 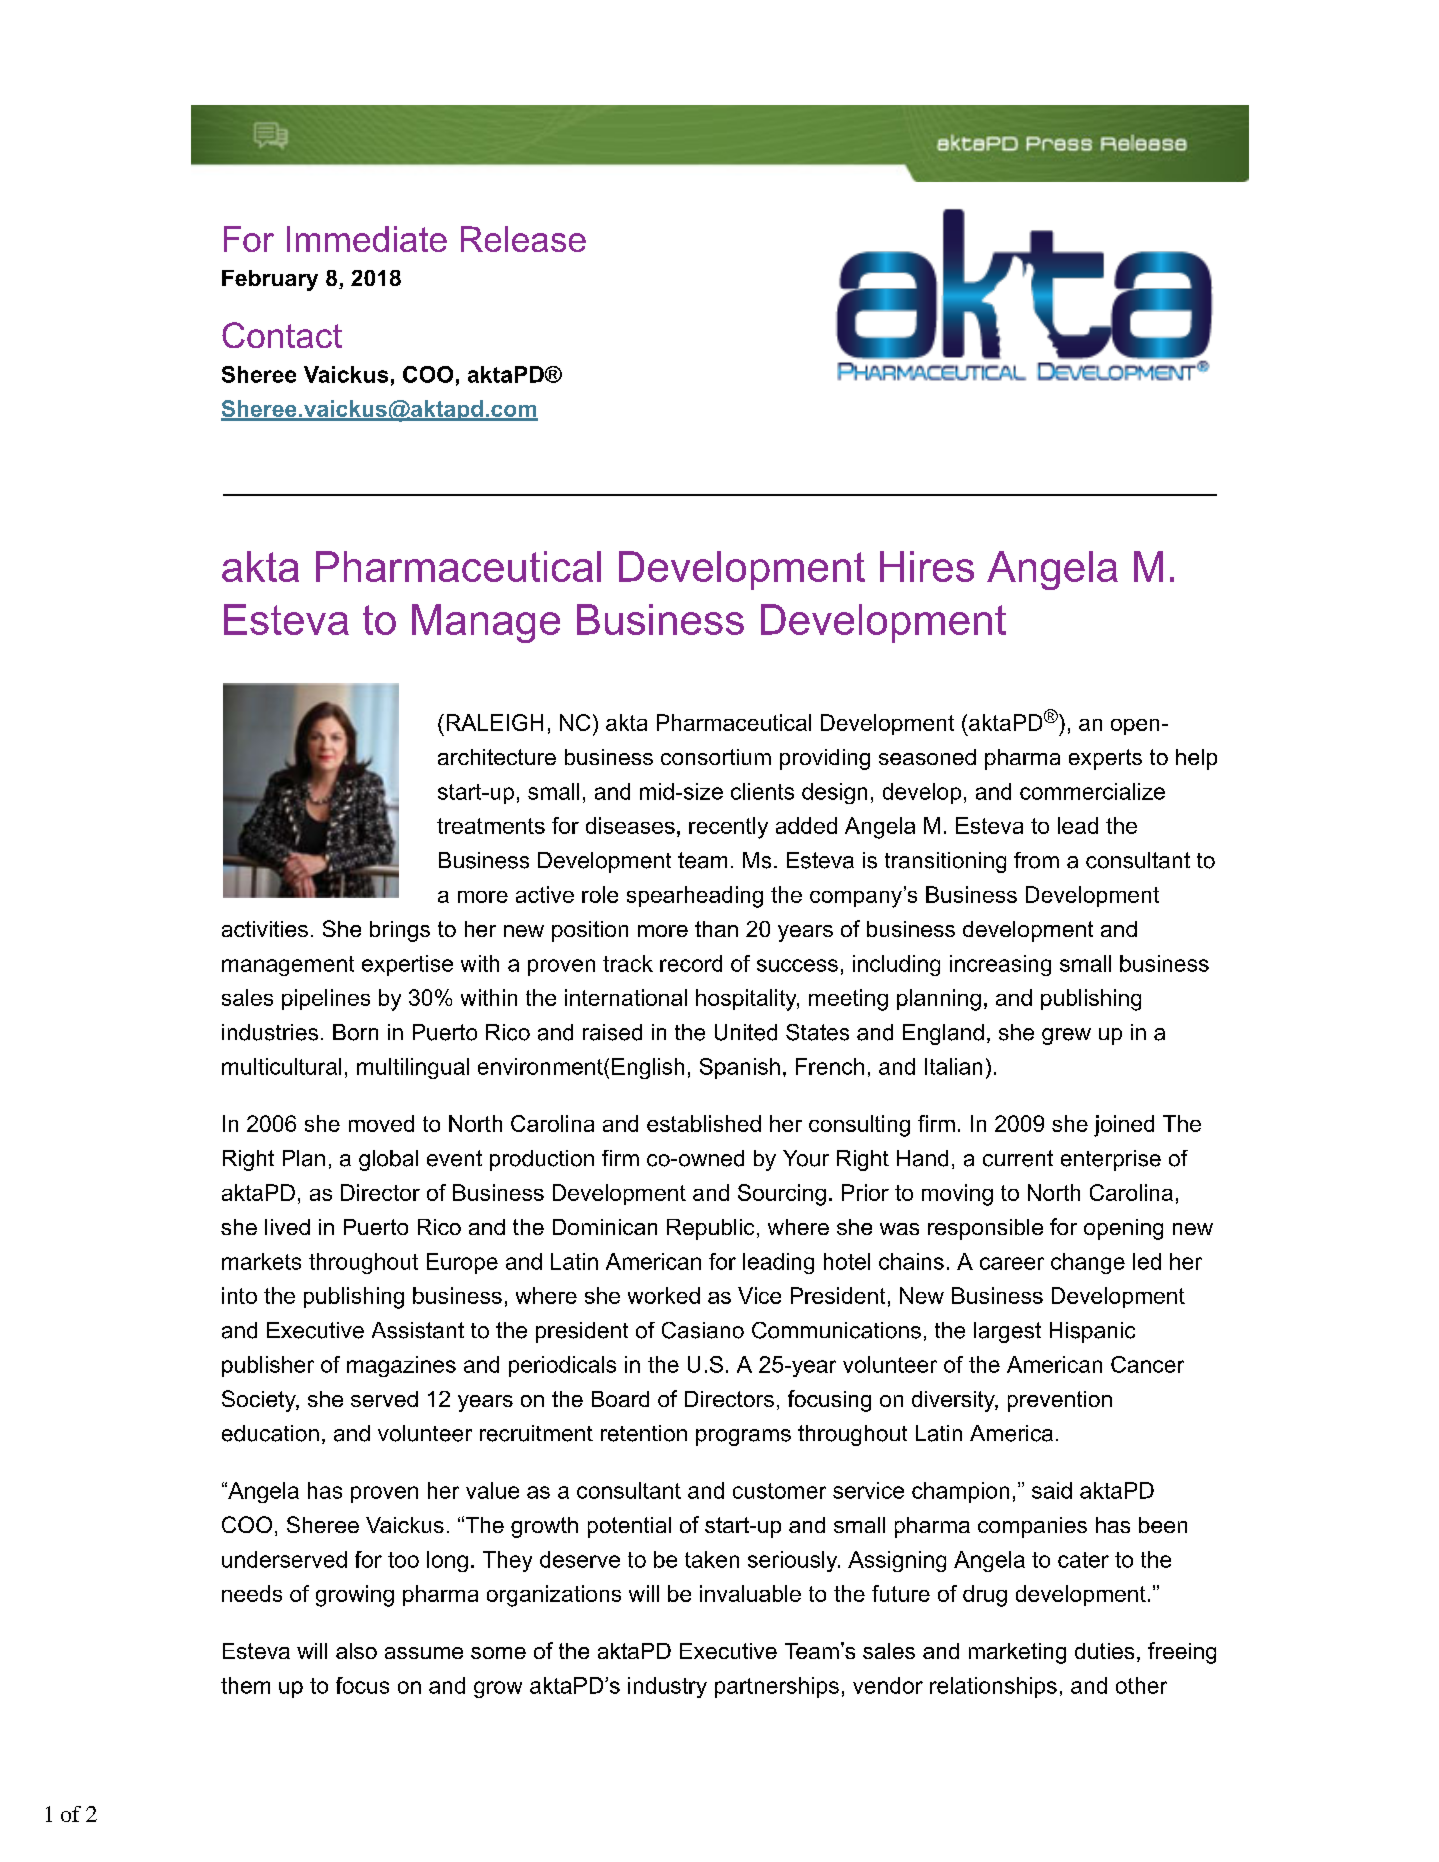 What do you see at coordinates (495, 722) in the document?
I see `RALEIGH` at bounding box center [495, 722].
